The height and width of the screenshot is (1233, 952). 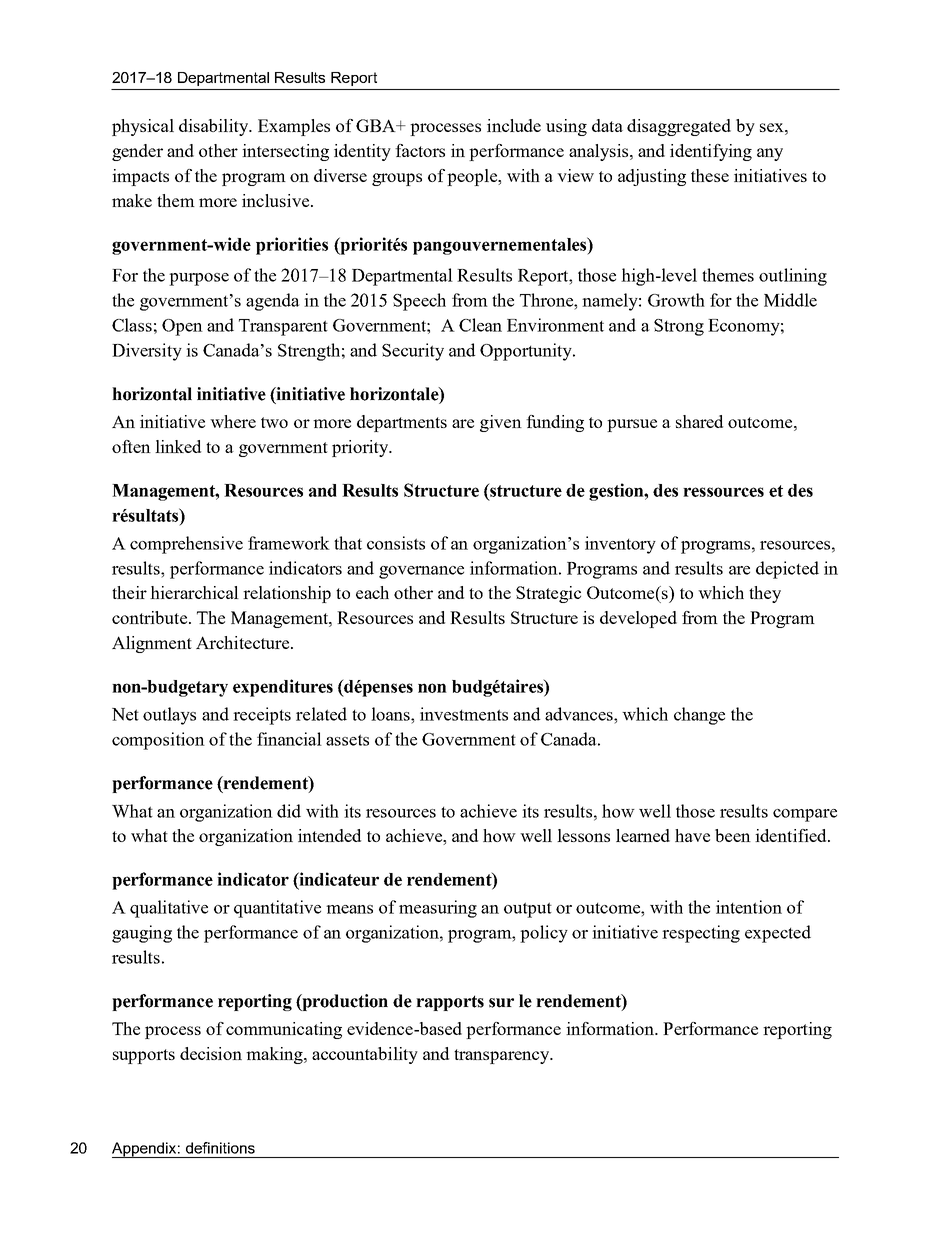 What do you see at coordinates (503, 1056) in the screenshot?
I see `transparency` at bounding box center [503, 1056].
